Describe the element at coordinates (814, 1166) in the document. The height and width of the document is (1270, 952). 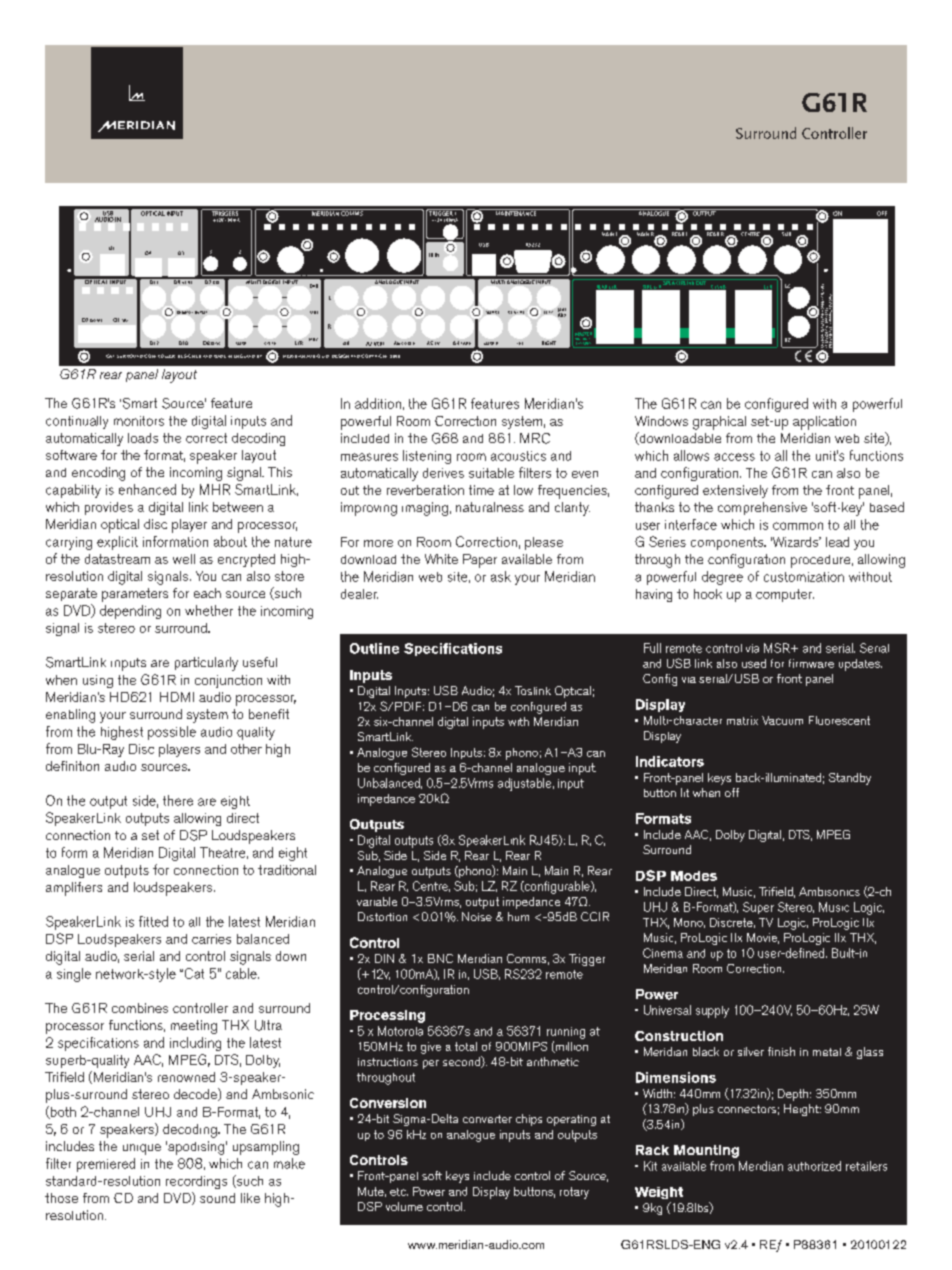
I see `authorized` at that location.
